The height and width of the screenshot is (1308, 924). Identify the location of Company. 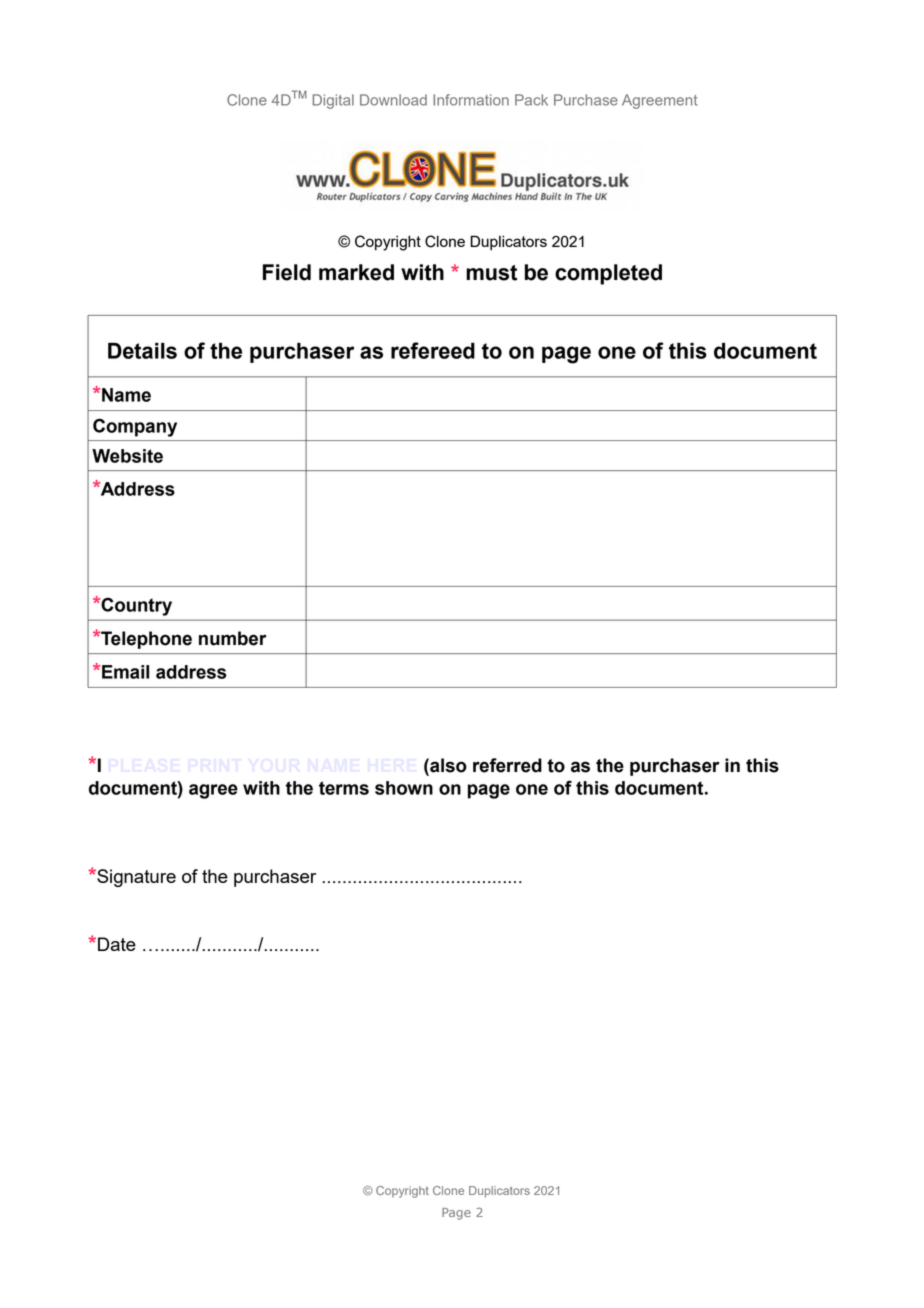
(135, 427).
